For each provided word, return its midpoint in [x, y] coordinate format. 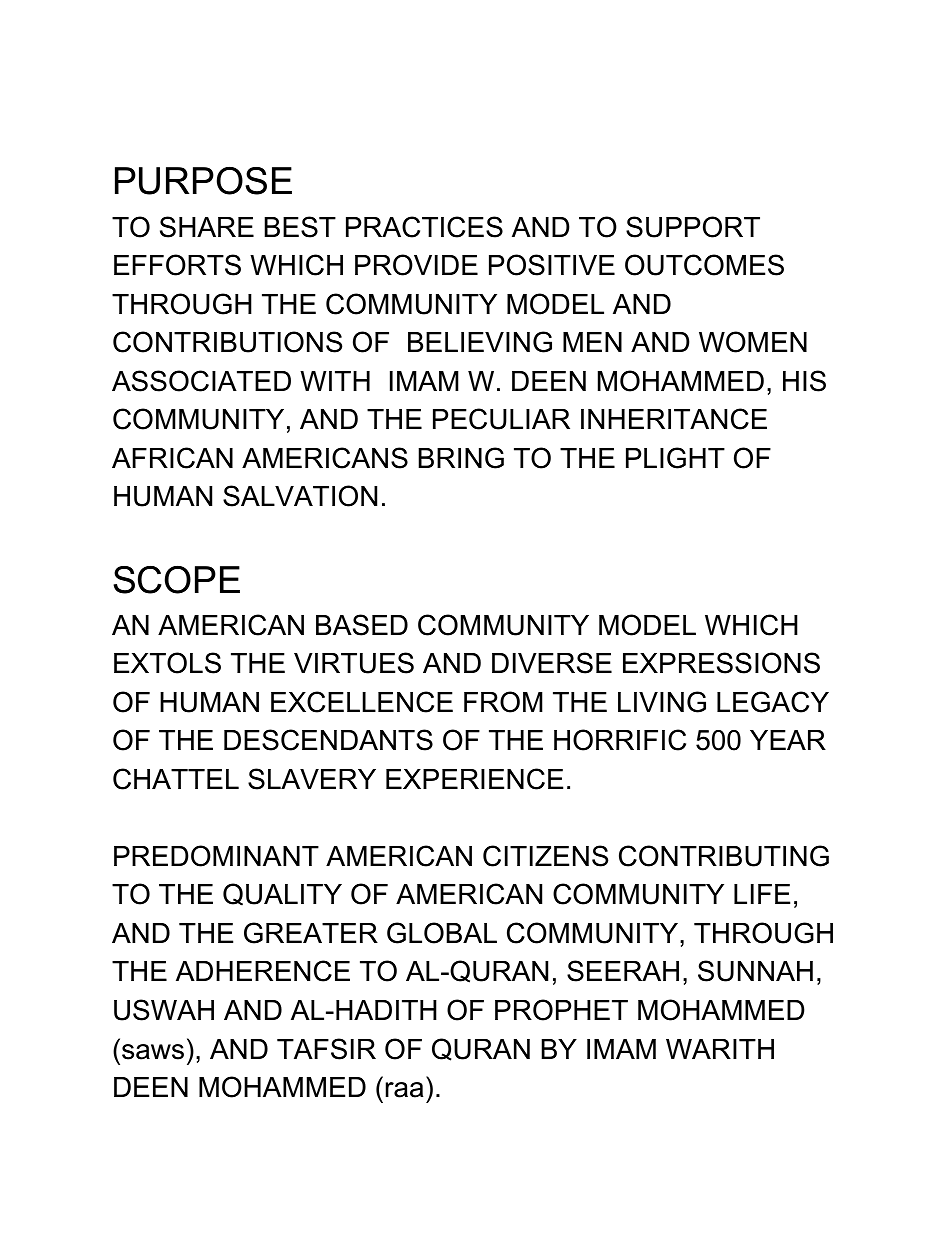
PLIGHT [675, 458]
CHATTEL [176, 779]
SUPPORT [693, 227]
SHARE [207, 227]
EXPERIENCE [474, 779]
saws [153, 1052]
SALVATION [300, 496]
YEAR [788, 740]
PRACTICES [424, 227]
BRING [461, 458]
